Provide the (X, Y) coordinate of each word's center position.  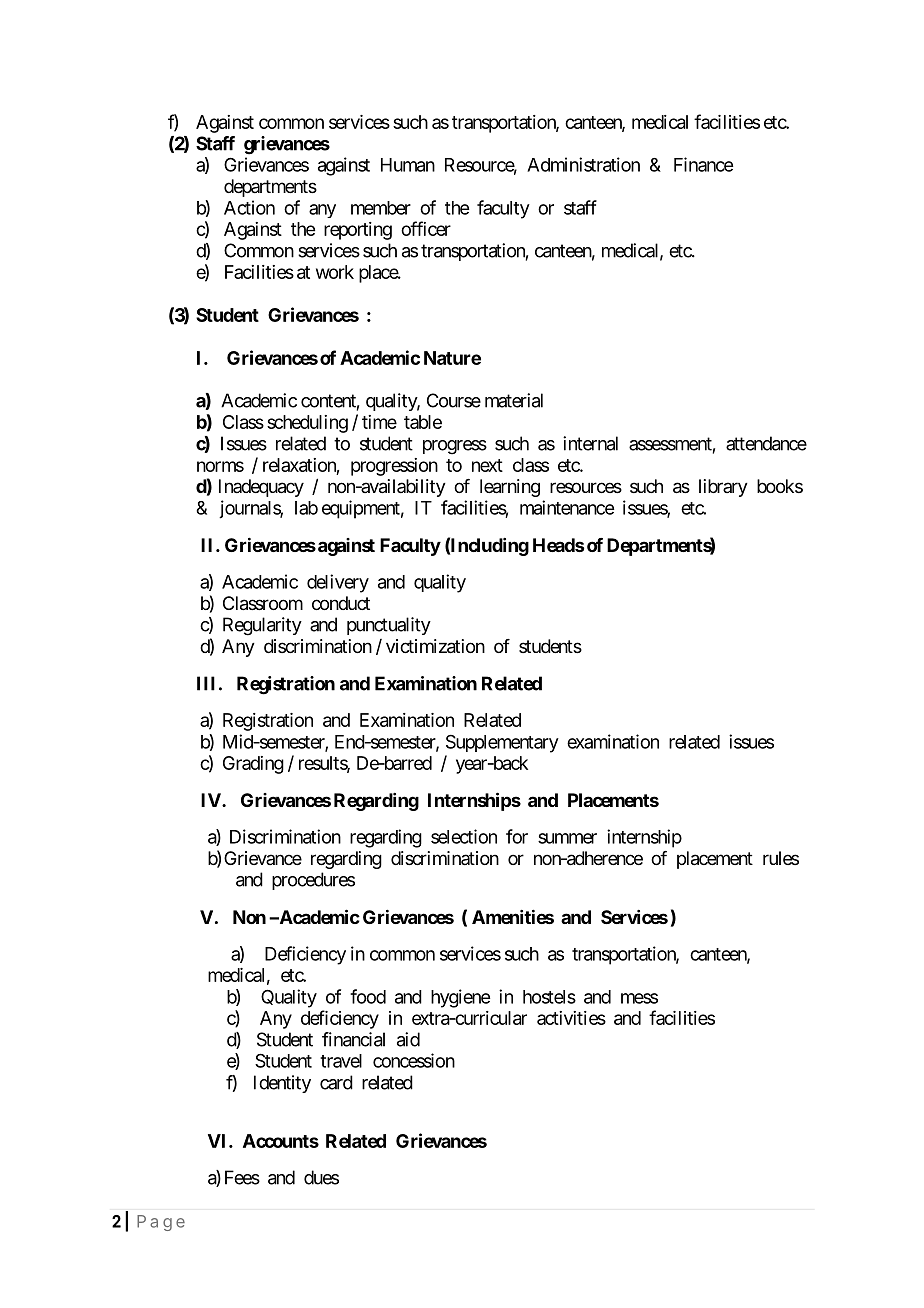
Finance (703, 164)
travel (341, 1061)
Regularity (262, 626)
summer (567, 838)
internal (590, 443)
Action (249, 207)
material (514, 400)
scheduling (307, 424)
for (517, 836)
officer (426, 228)
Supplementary (502, 743)
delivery (338, 583)
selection (464, 836)
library (723, 488)
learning (510, 488)
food (368, 996)
